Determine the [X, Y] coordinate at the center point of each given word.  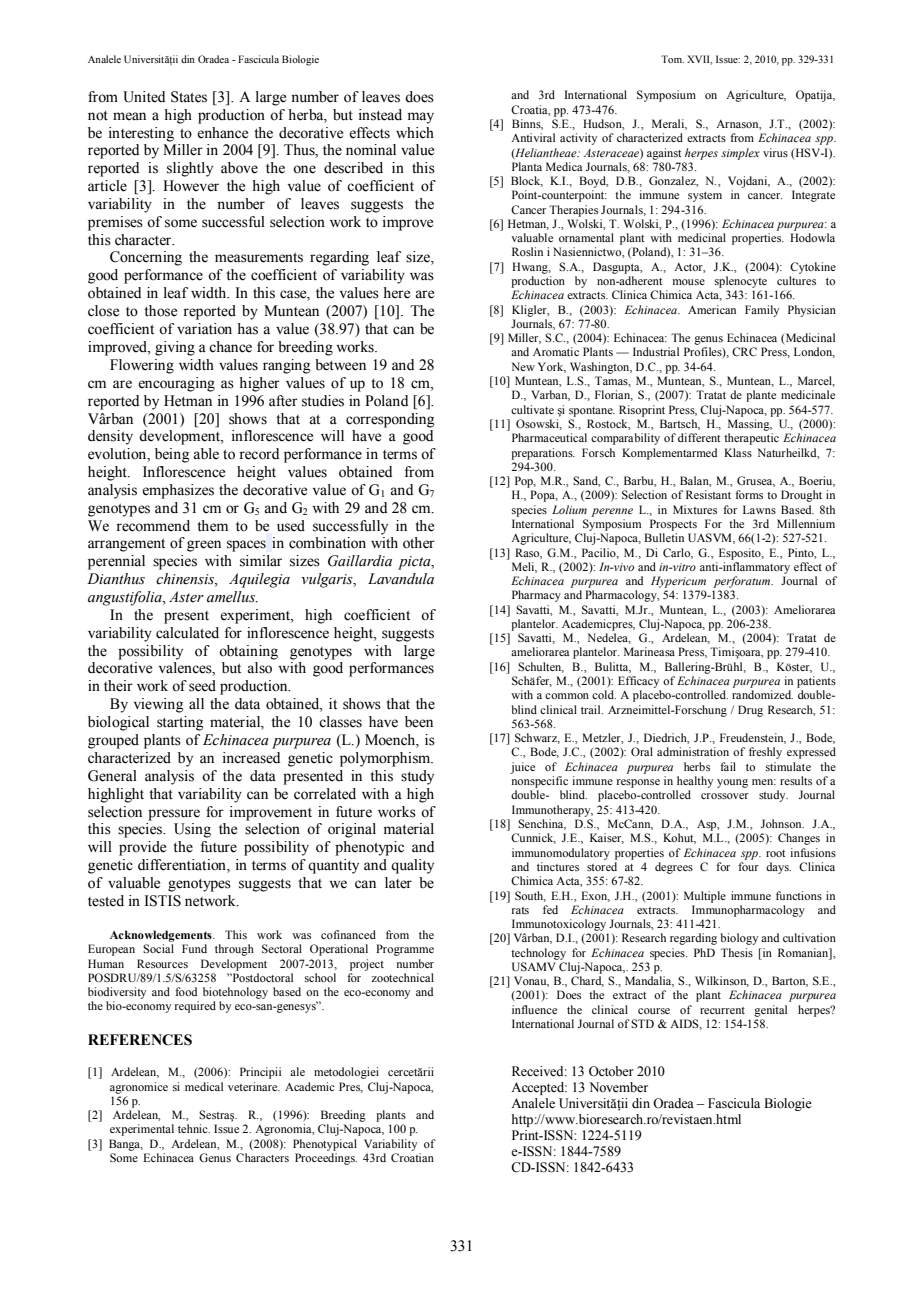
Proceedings [326, 1159]
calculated [187, 633]
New [523, 366]
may [421, 118]
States [189, 97]
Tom [672, 59]
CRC [744, 351]
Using [192, 830]
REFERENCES [140, 1040]
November [618, 1087]
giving [175, 348]
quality [412, 866]
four [748, 866]
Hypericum [678, 582]
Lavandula [401, 579]
